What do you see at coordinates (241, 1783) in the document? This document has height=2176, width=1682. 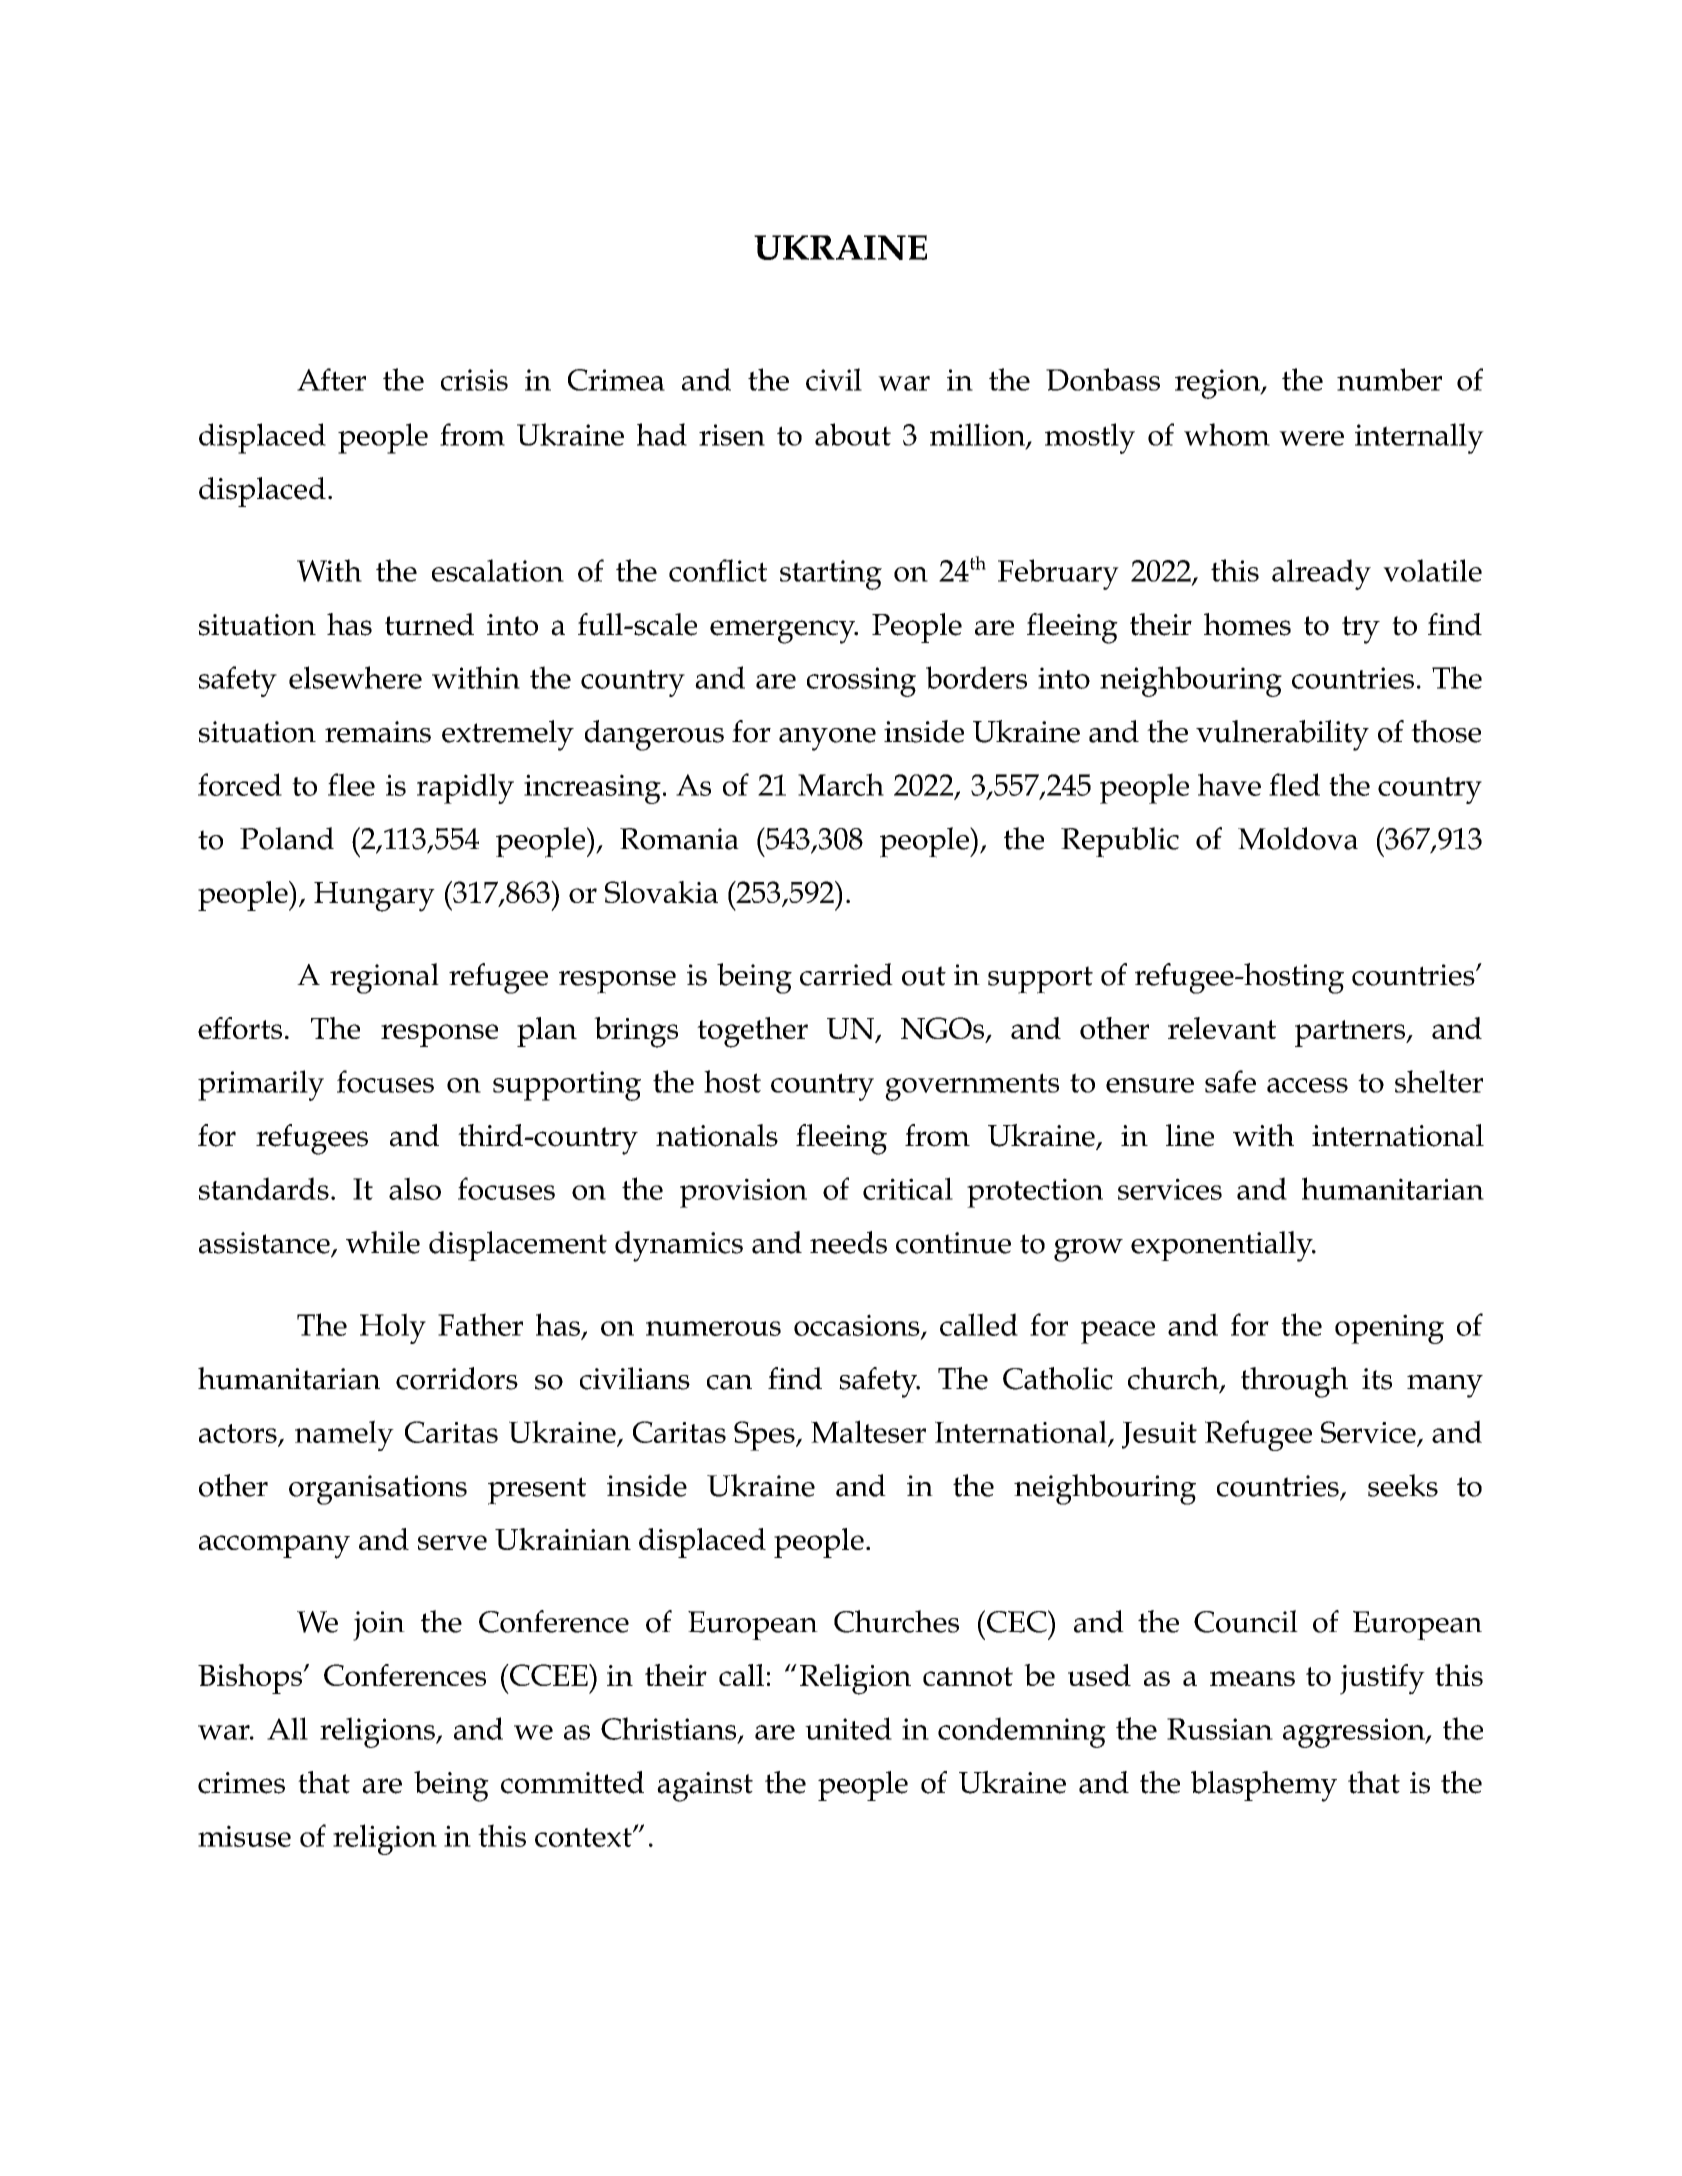 I see `crimes` at bounding box center [241, 1783].
